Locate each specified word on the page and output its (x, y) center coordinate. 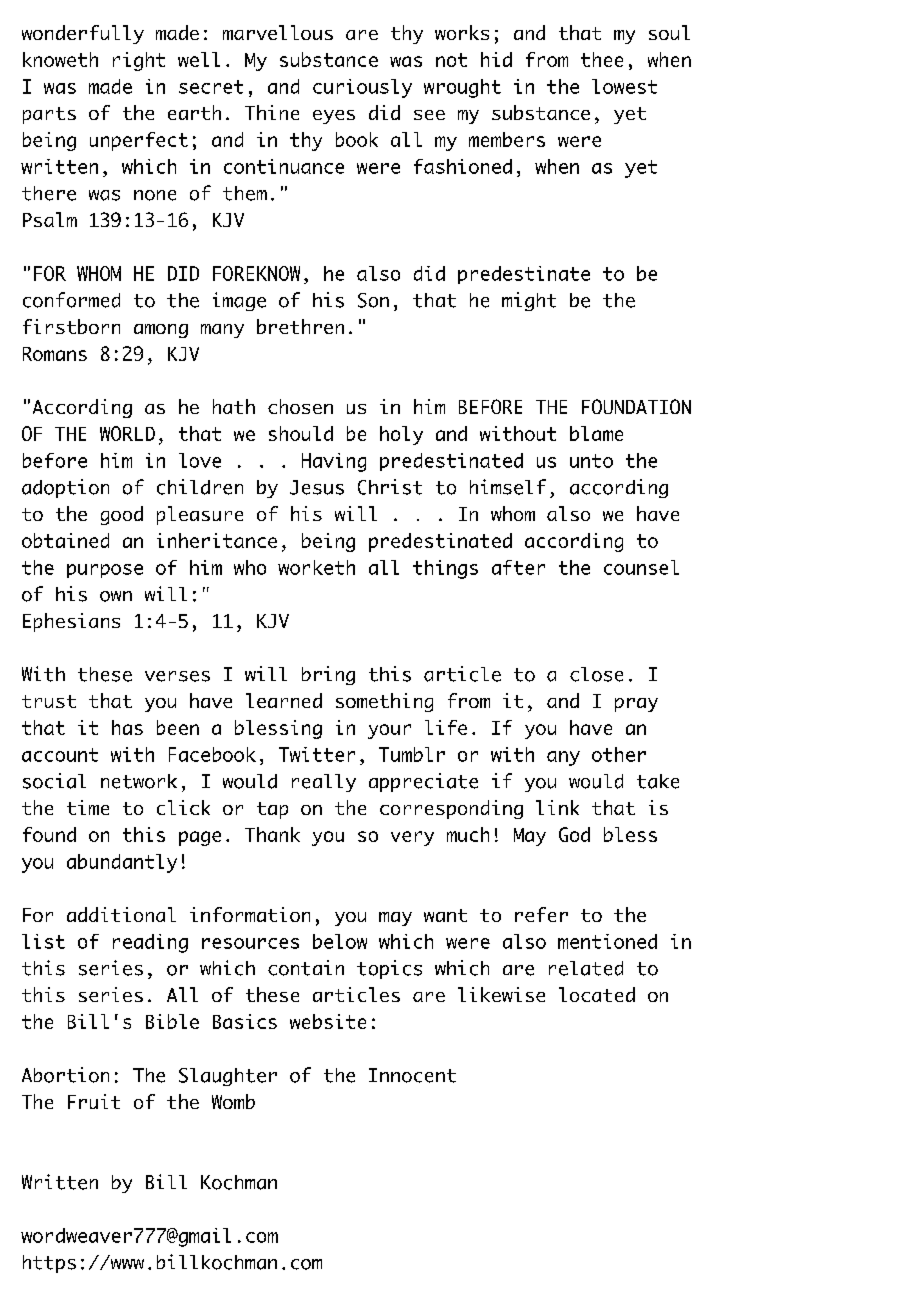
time (88, 807)
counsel (641, 567)
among (161, 331)
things (445, 569)
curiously (362, 88)
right (139, 61)
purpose (105, 571)
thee (602, 59)
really (324, 783)
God (574, 834)
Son (373, 300)
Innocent (412, 1075)
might (529, 301)
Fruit (94, 1101)
